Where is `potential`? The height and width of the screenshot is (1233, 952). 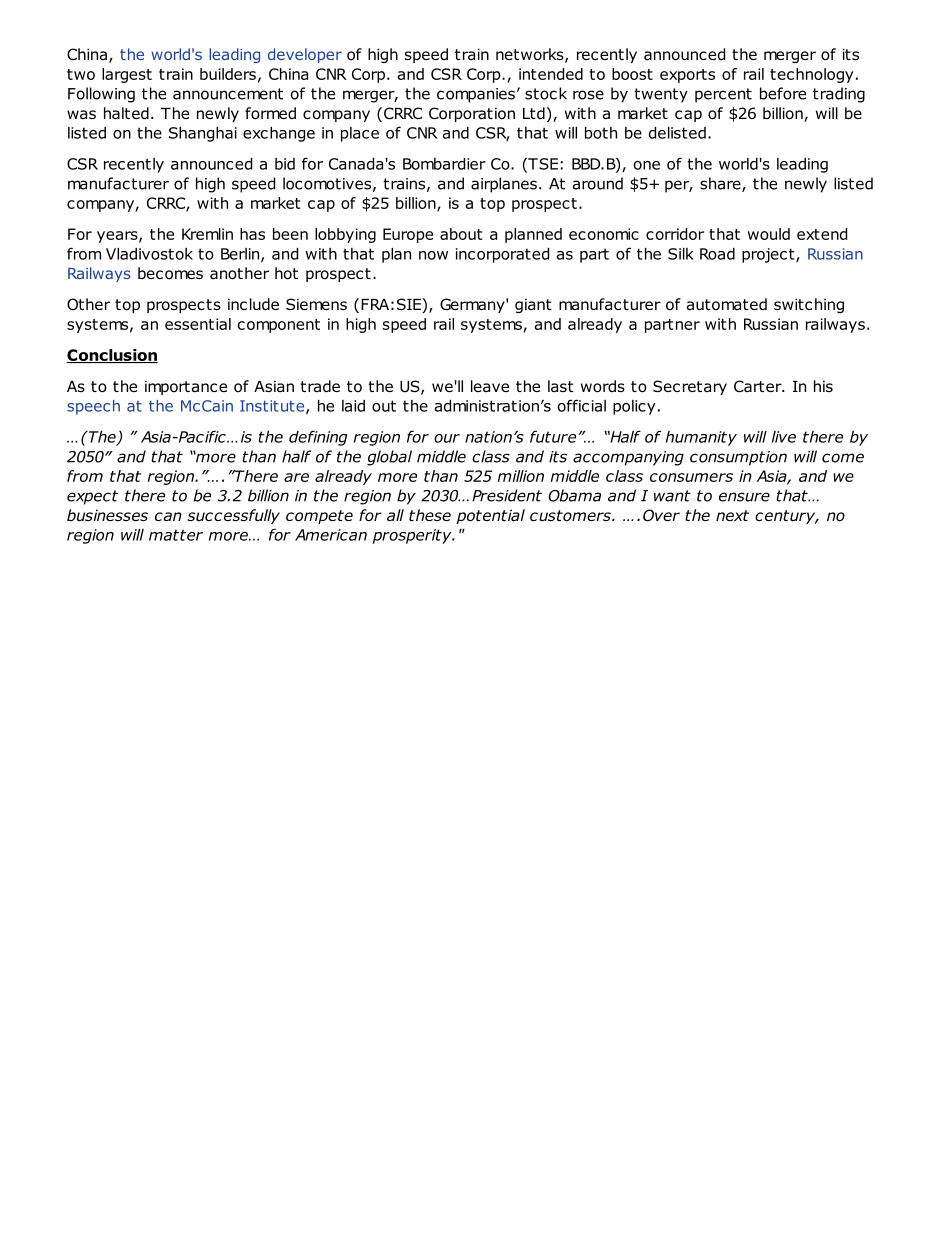
potential is located at coordinates (491, 516).
